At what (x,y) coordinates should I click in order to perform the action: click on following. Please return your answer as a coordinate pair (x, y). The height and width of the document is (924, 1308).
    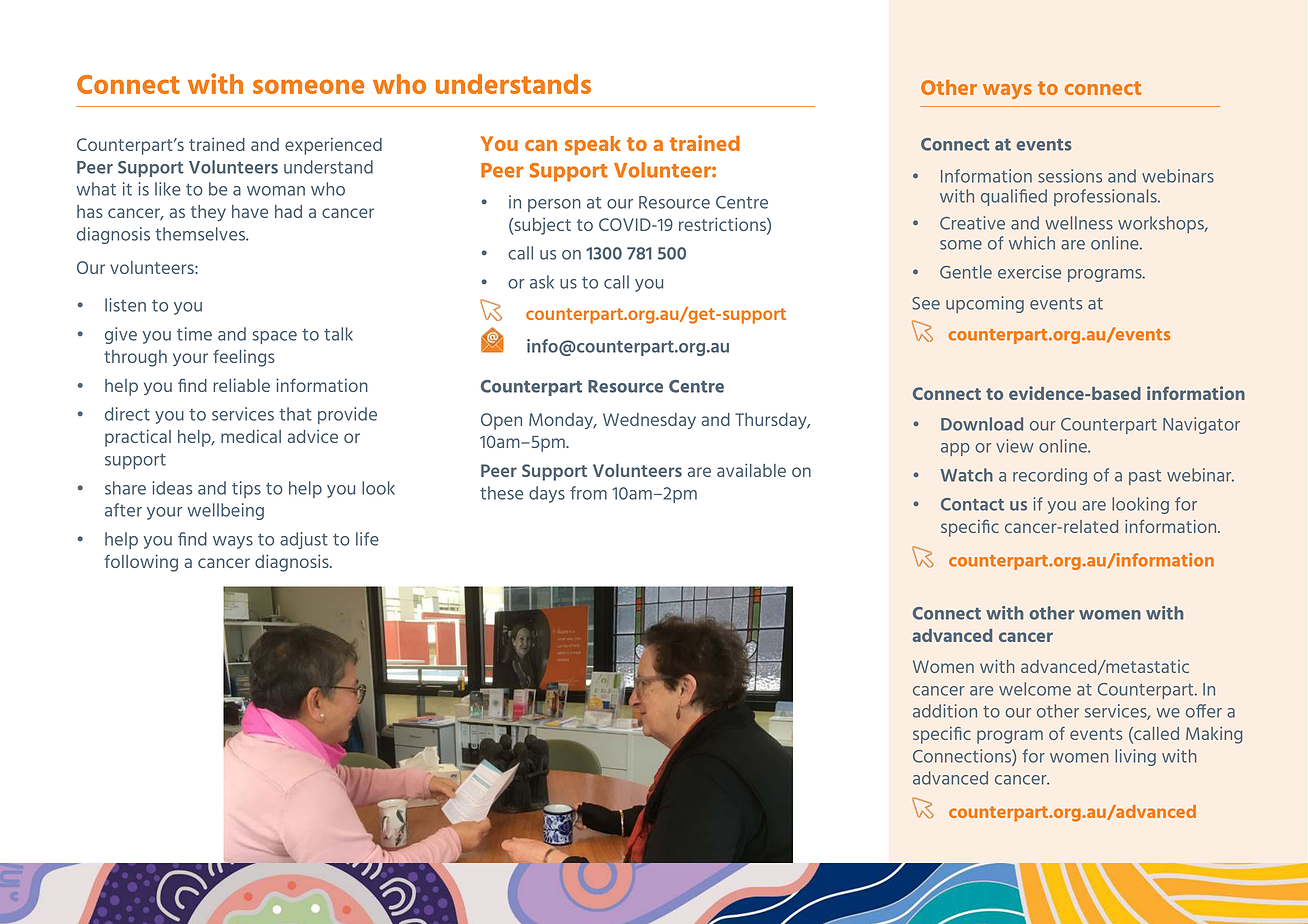
    Looking at the image, I should click on (141, 563).
